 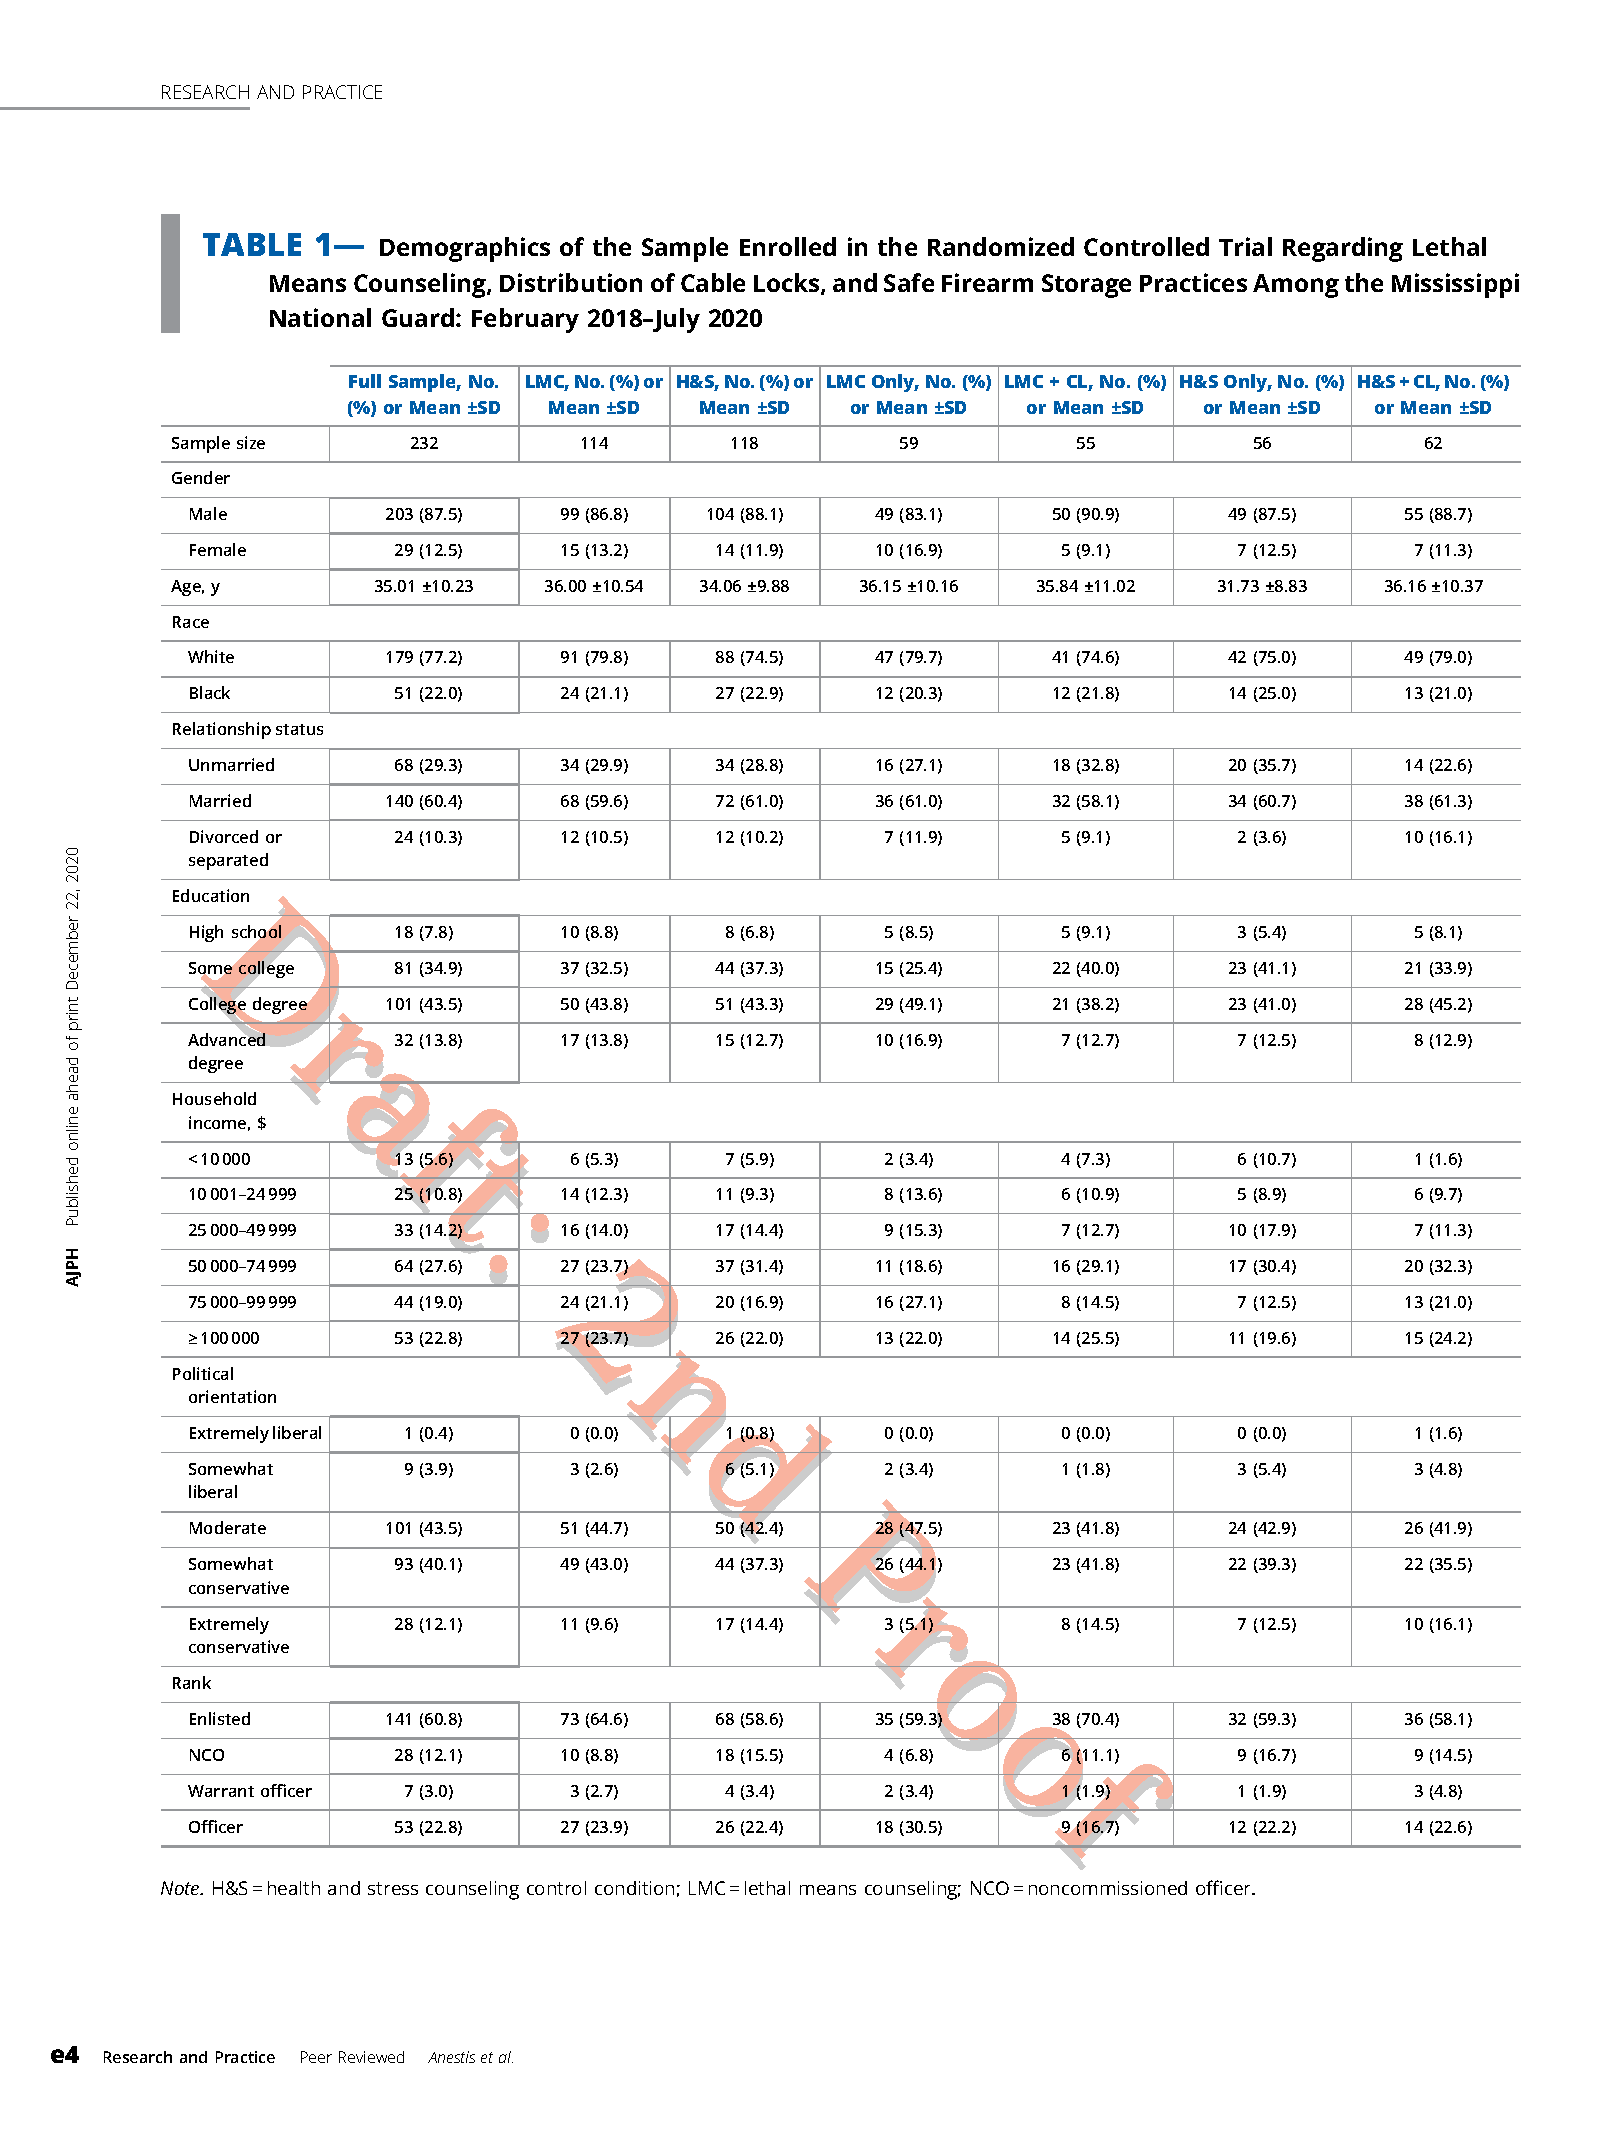 I want to click on Peer, so click(x=316, y=2057).
